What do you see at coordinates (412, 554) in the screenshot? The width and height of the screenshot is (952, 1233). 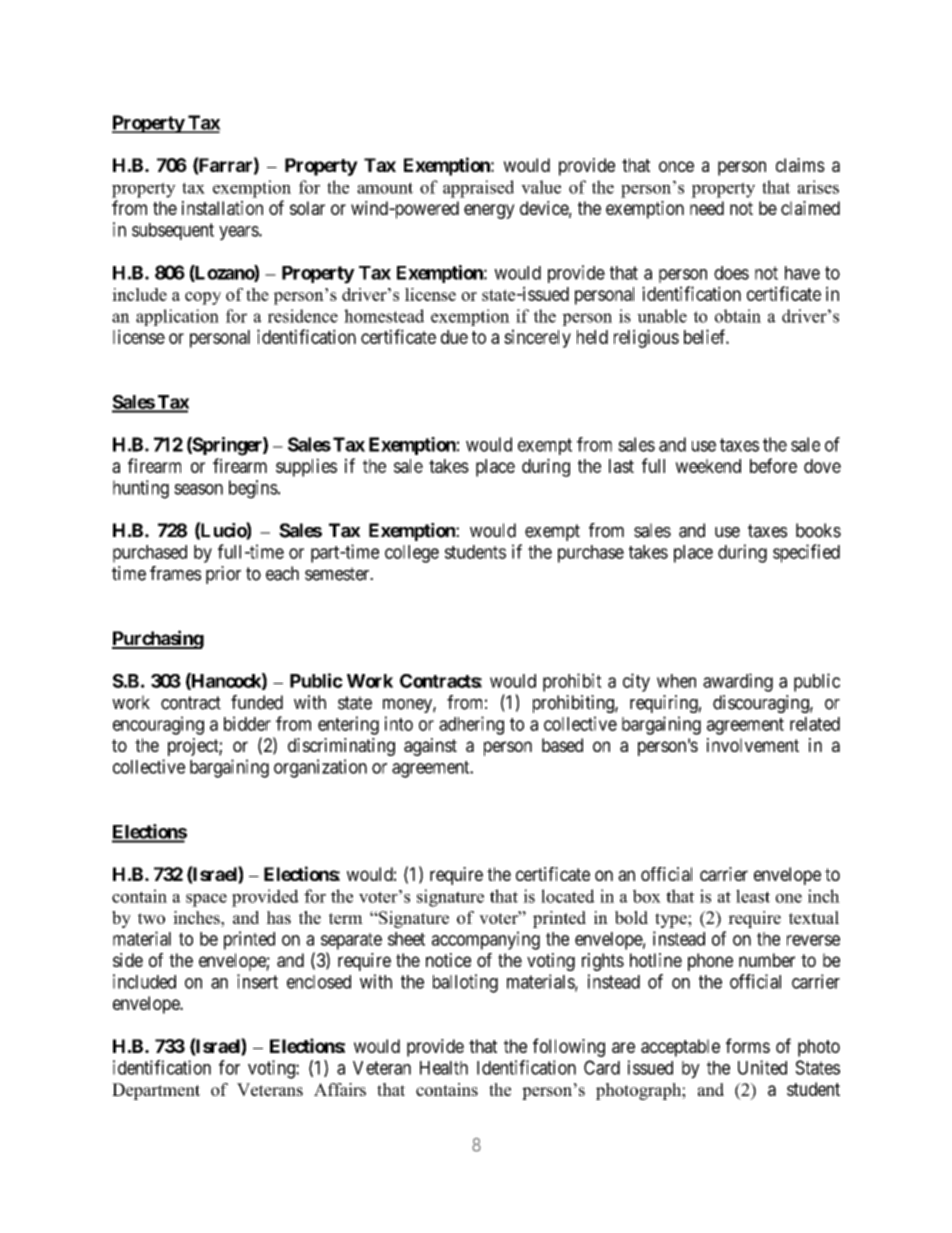 I see `college` at bounding box center [412, 554].
